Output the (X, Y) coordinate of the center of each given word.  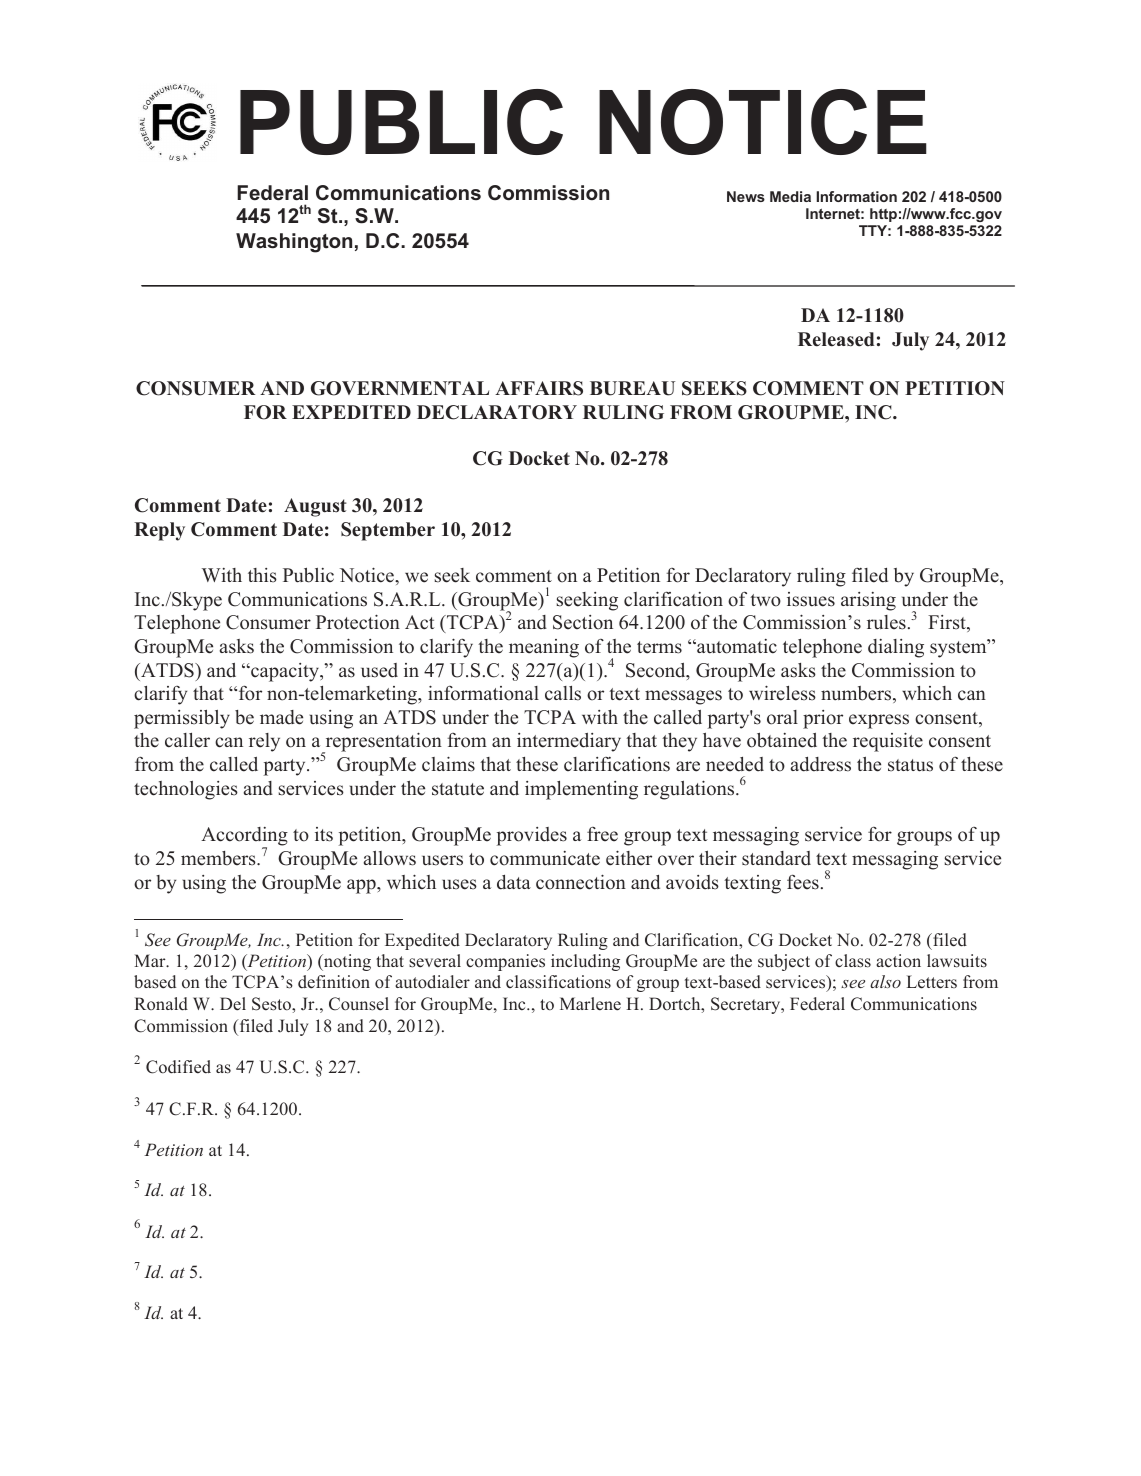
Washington (294, 243)
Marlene (590, 1004)
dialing (896, 648)
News (746, 196)
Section (583, 622)
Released (836, 339)
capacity (285, 672)
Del (233, 1004)
